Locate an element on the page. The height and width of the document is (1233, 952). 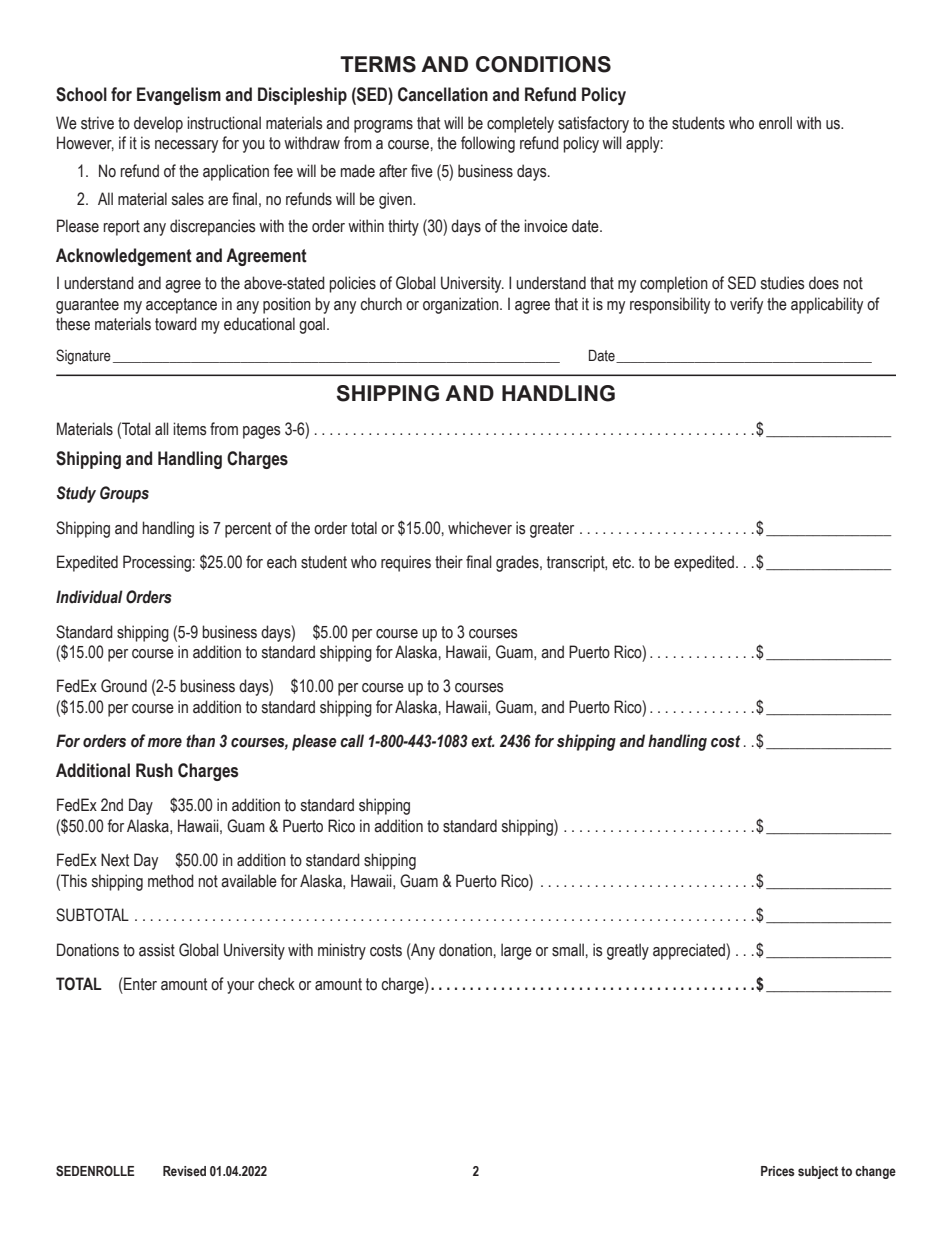
more is located at coordinates (165, 743).
